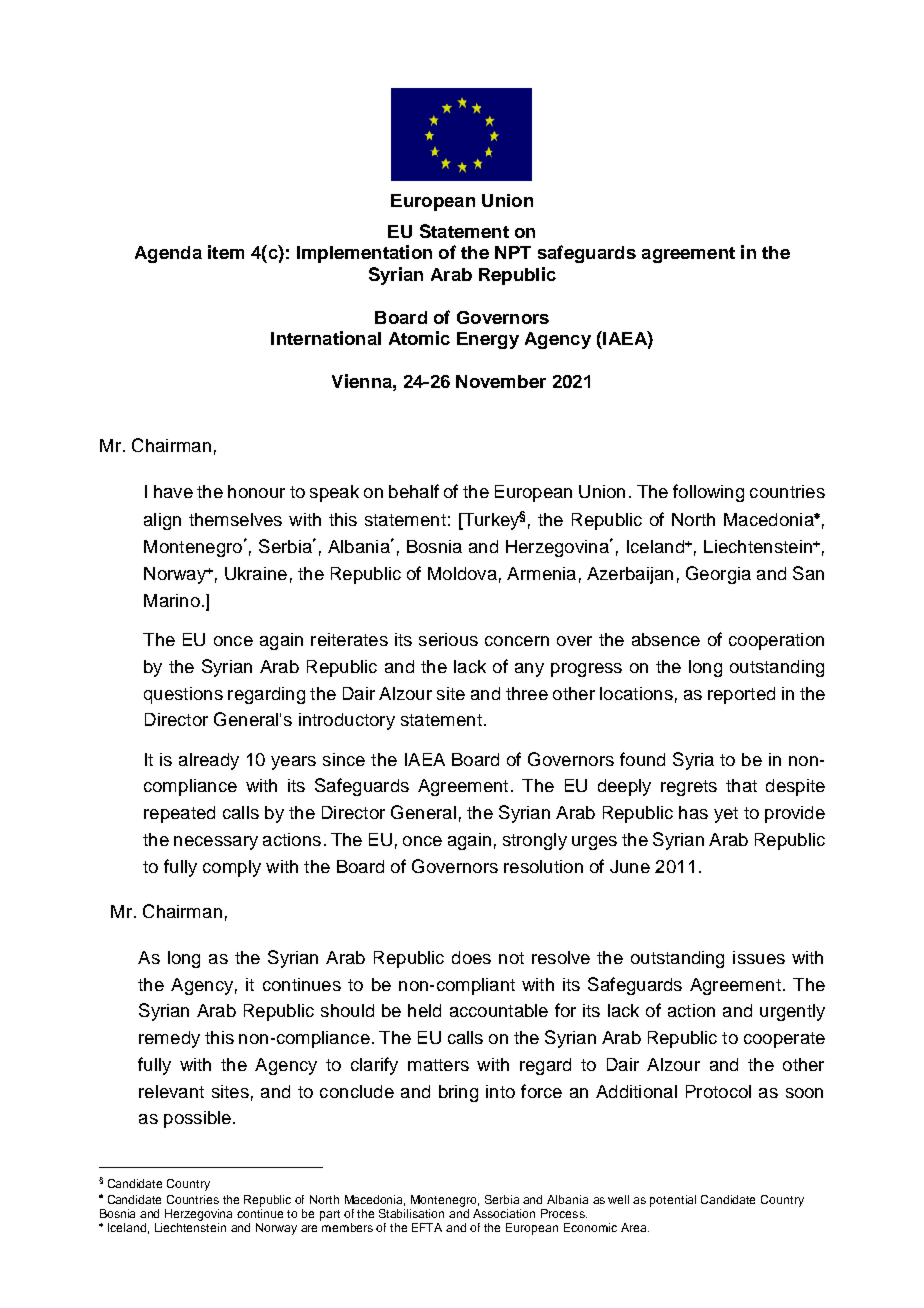 This screenshot has width=924, height=1308. What do you see at coordinates (488, 340) in the screenshot?
I see `Energy` at bounding box center [488, 340].
